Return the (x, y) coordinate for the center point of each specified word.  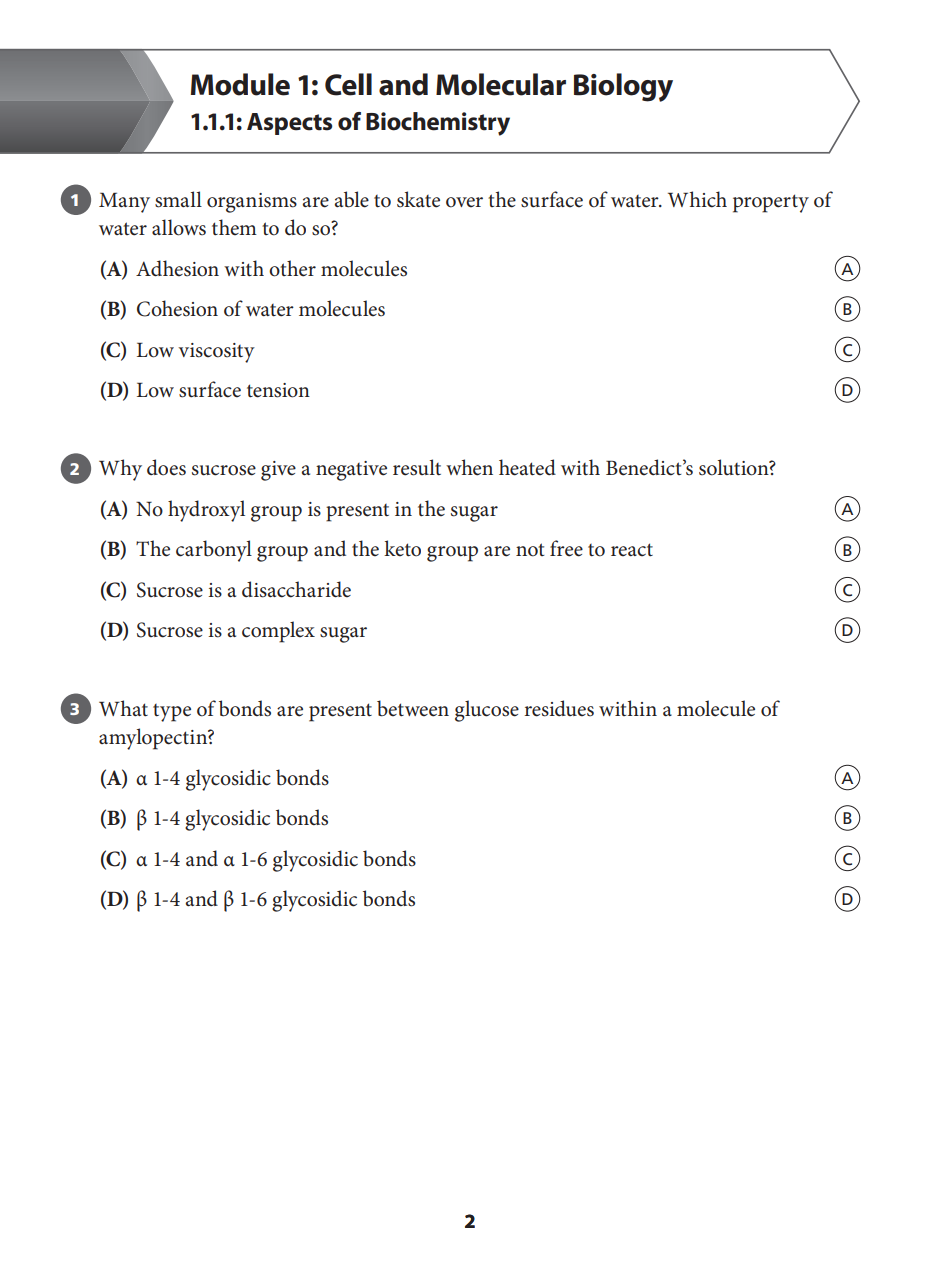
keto (402, 548)
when (469, 467)
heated (527, 467)
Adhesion (177, 268)
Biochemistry (438, 124)
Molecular (501, 84)
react (632, 550)
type (172, 713)
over (464, 202)
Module (240, 84)
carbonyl (214, 551)
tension (278, 390)
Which (697, 199)
